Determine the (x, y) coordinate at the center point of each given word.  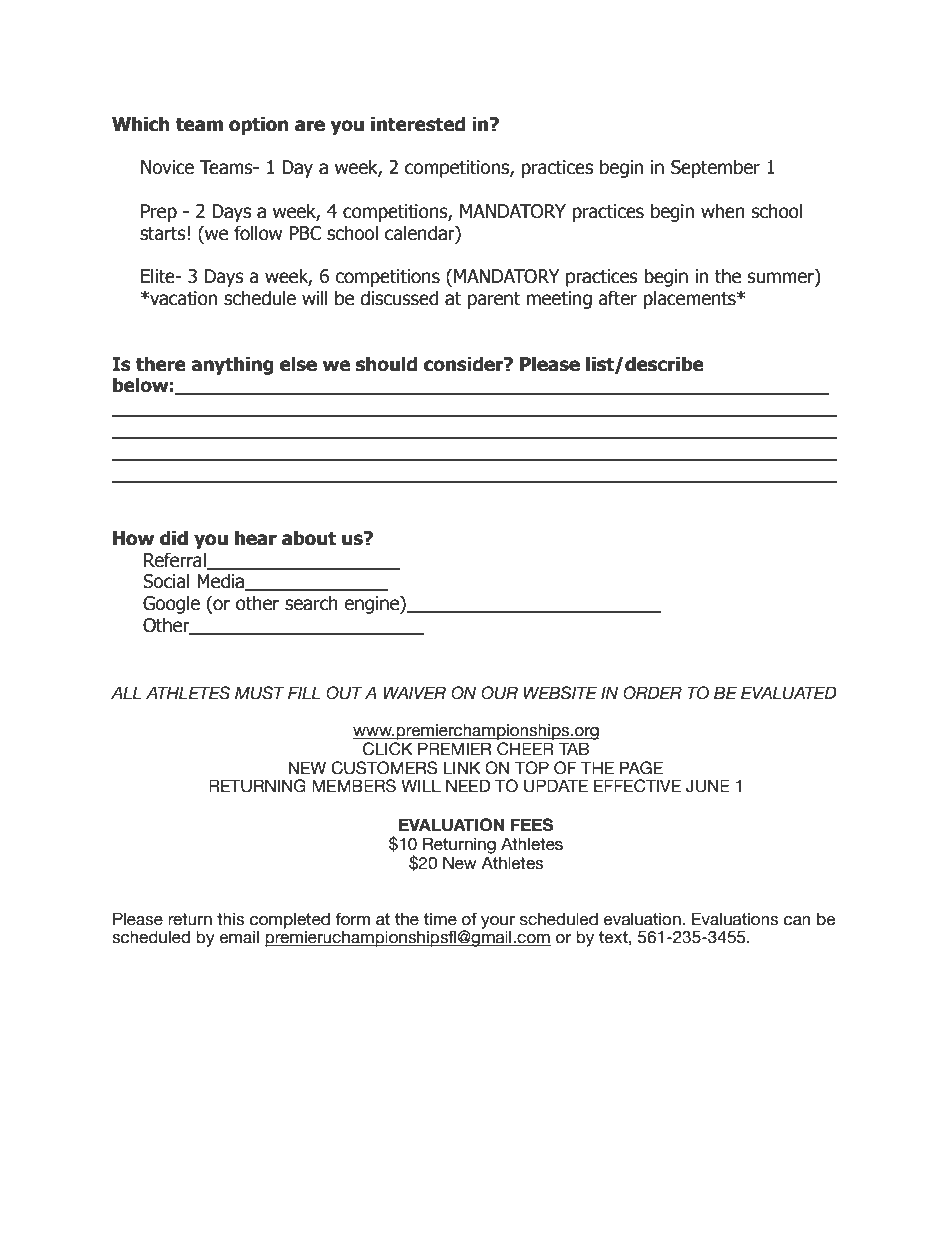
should (386, 364)
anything (232, 365)
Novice (167, 167)
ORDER (652, 693)
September (715, 168)
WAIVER (414, 692)
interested (418, 124)
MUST (260, 693)
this (230, 919)
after (617, 298)
